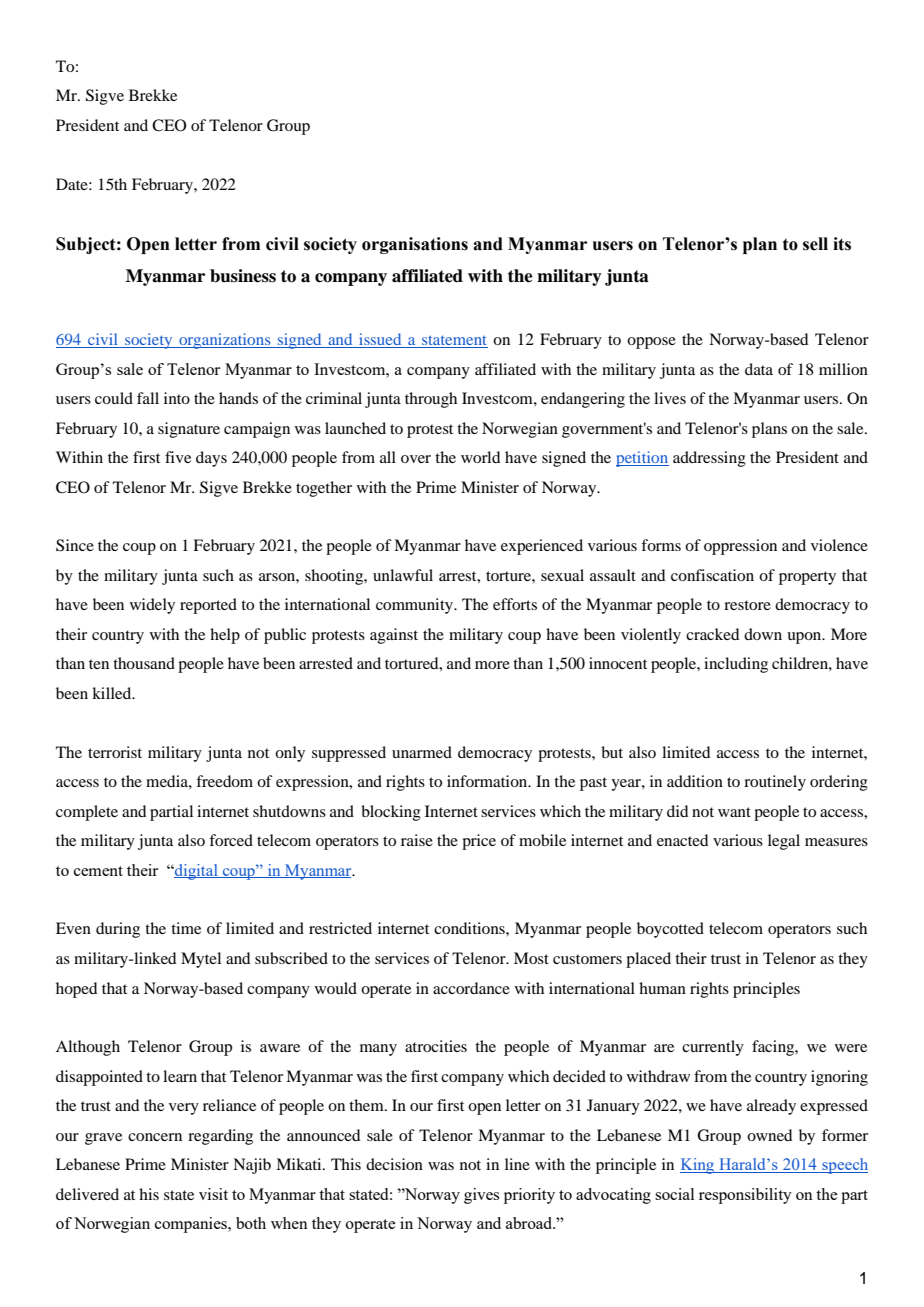  What do you see at coordinates (178, 457) in the image?
I see `five` at bounding box center [178, 457].
